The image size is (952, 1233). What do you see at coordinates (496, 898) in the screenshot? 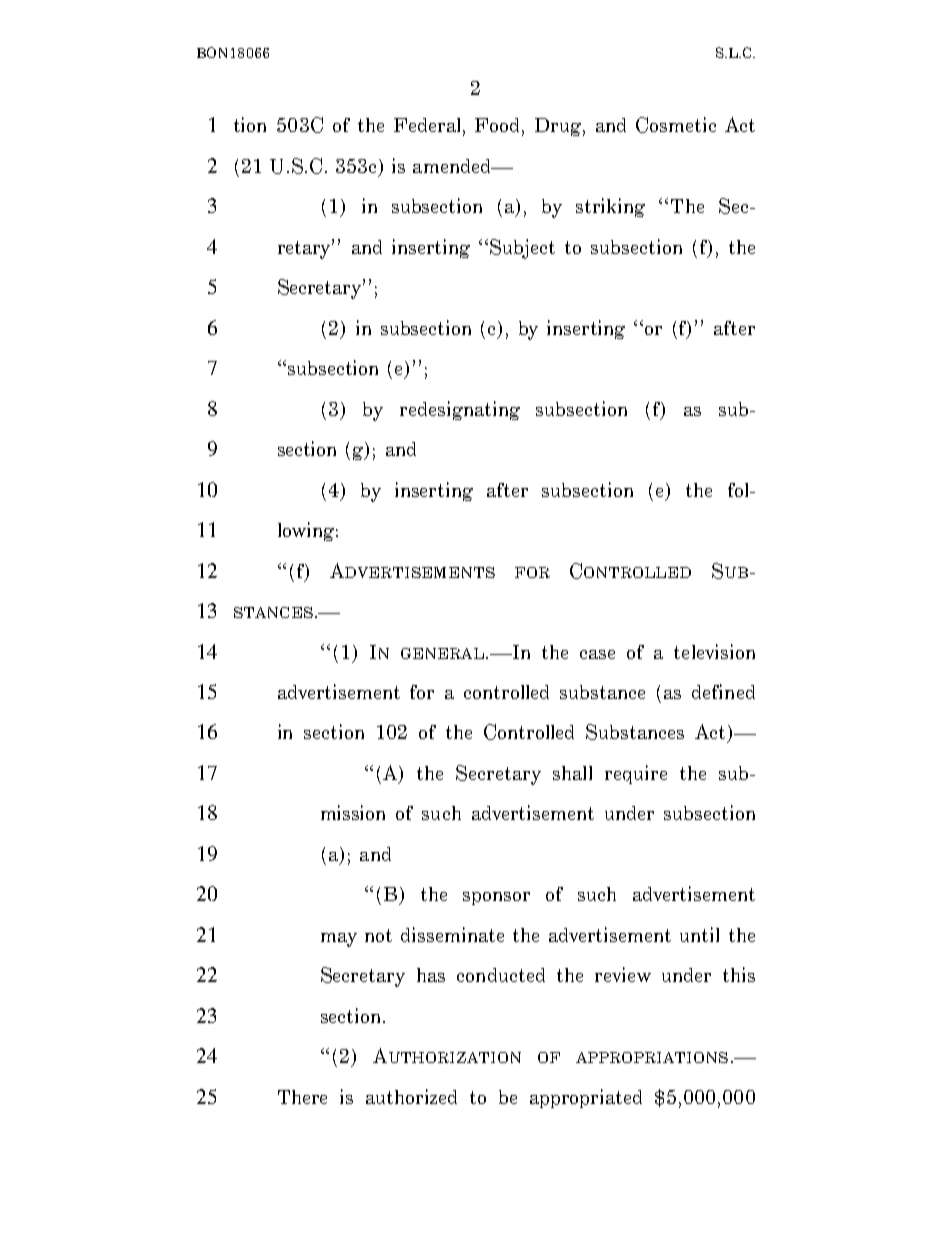
I see `sponsor` at bounding box center [496, 898].
